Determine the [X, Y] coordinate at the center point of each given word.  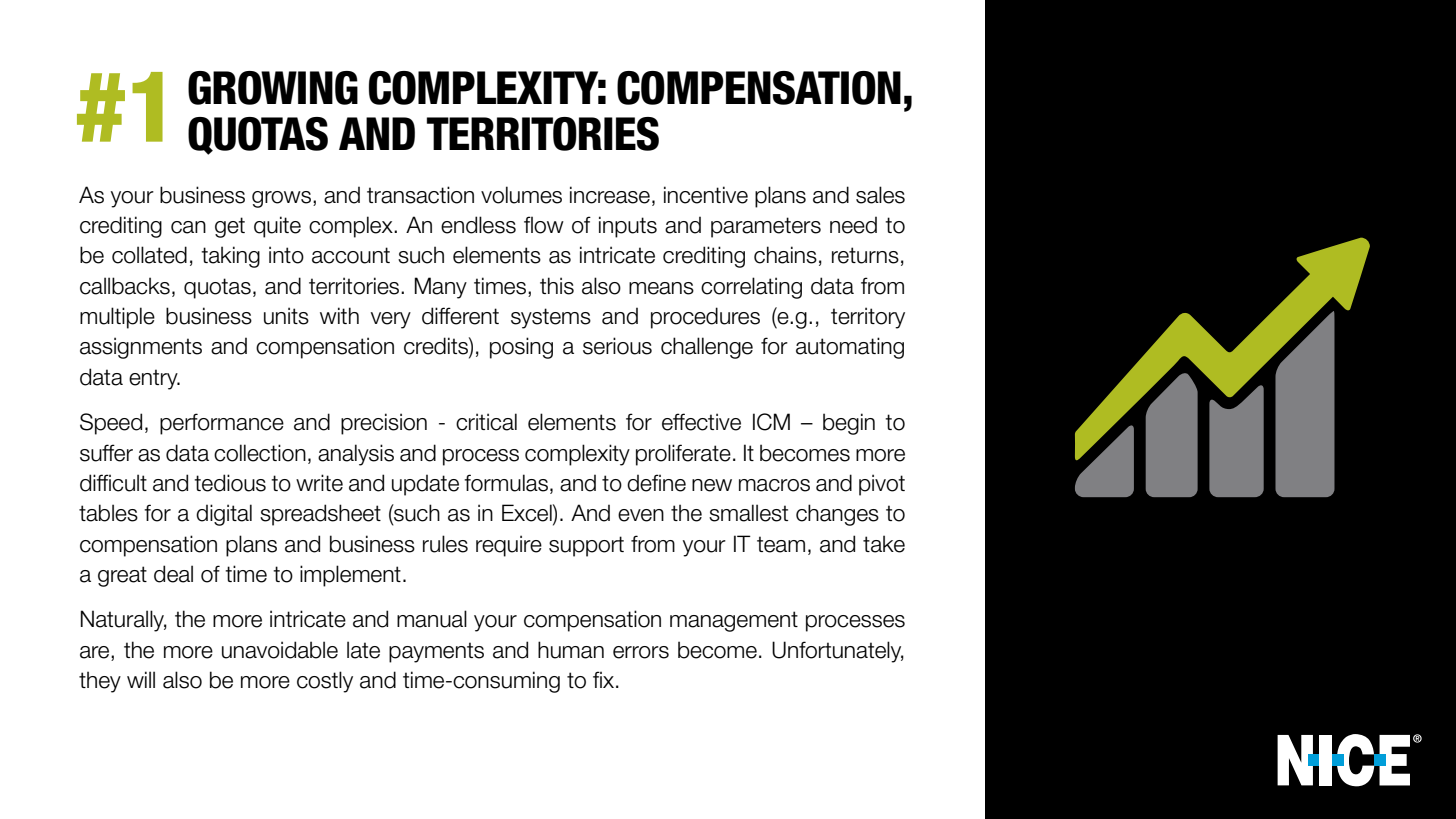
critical [486, 422]
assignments [141, 348]
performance [222, 424]
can [188, 227]
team [781, 544]
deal [173, 574]
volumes [521, 195]
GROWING [273, 88]
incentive [706, 195]
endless [478, 225]
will [141, 679]
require [509, 546]
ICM [771, 422]
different [460, 316]
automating [850, 348]
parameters [766, 227]
